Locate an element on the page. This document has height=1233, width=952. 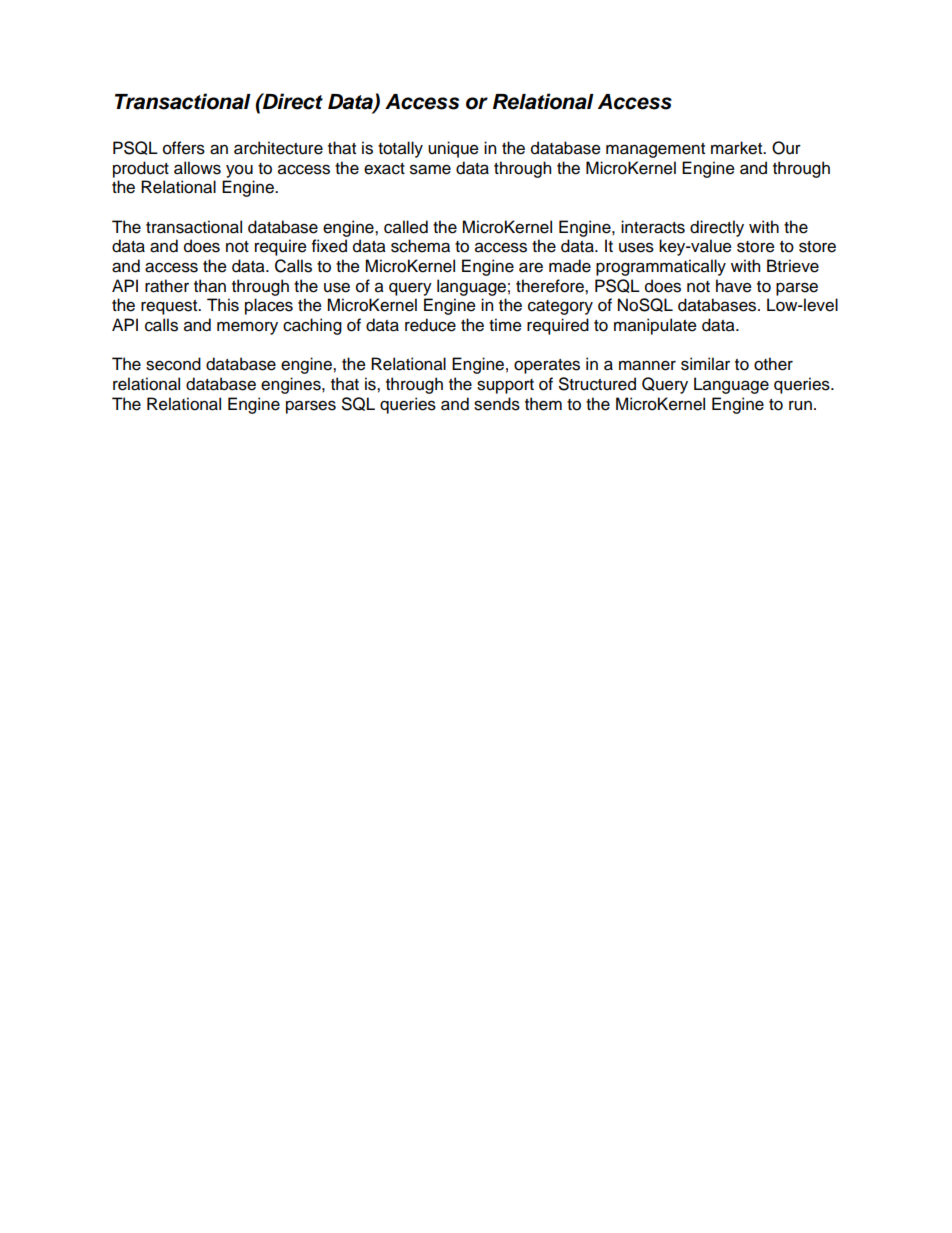
time is located at coordinates (505, 325).
